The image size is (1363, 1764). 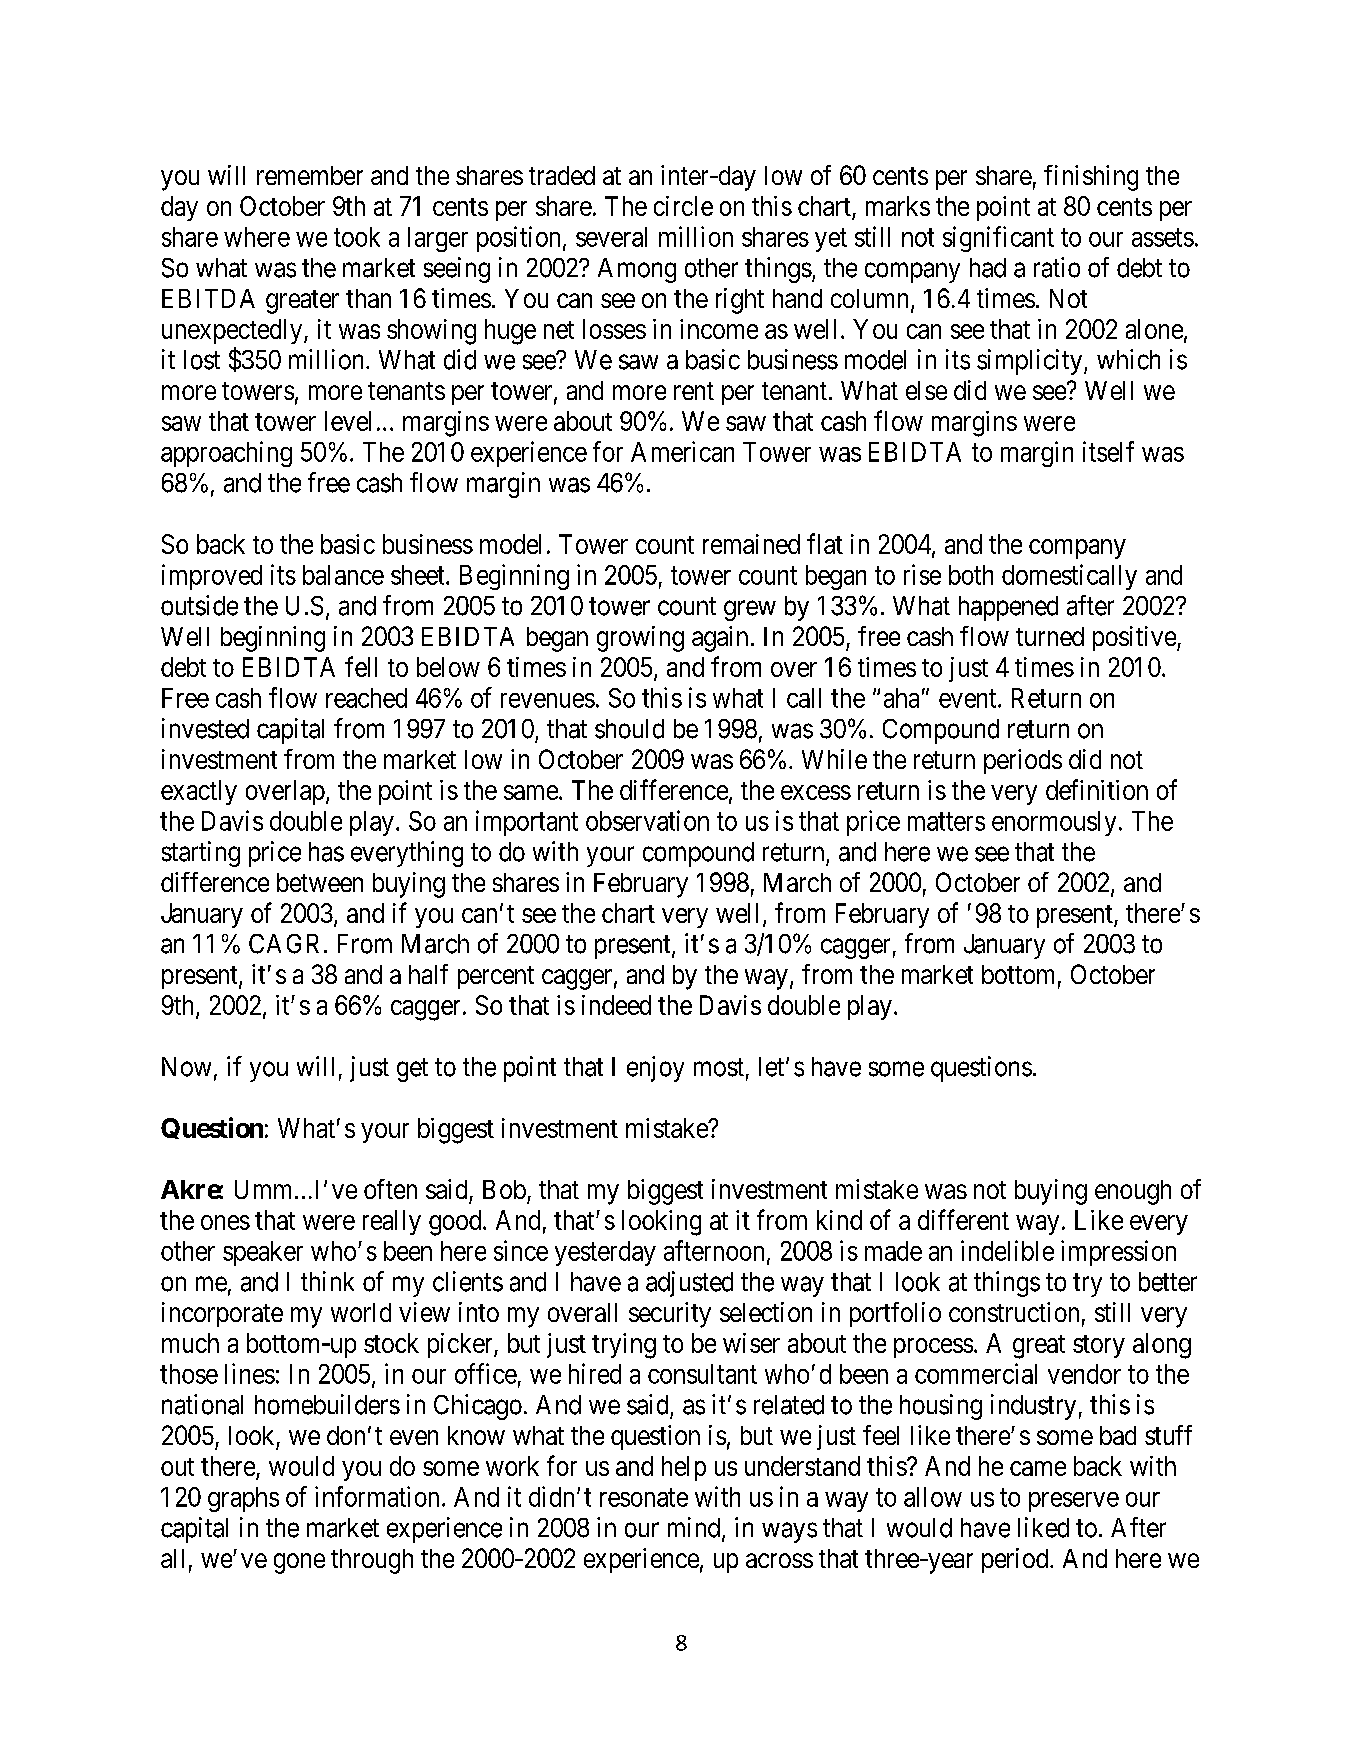 I want to click on took, so click(x=357, y=237).
